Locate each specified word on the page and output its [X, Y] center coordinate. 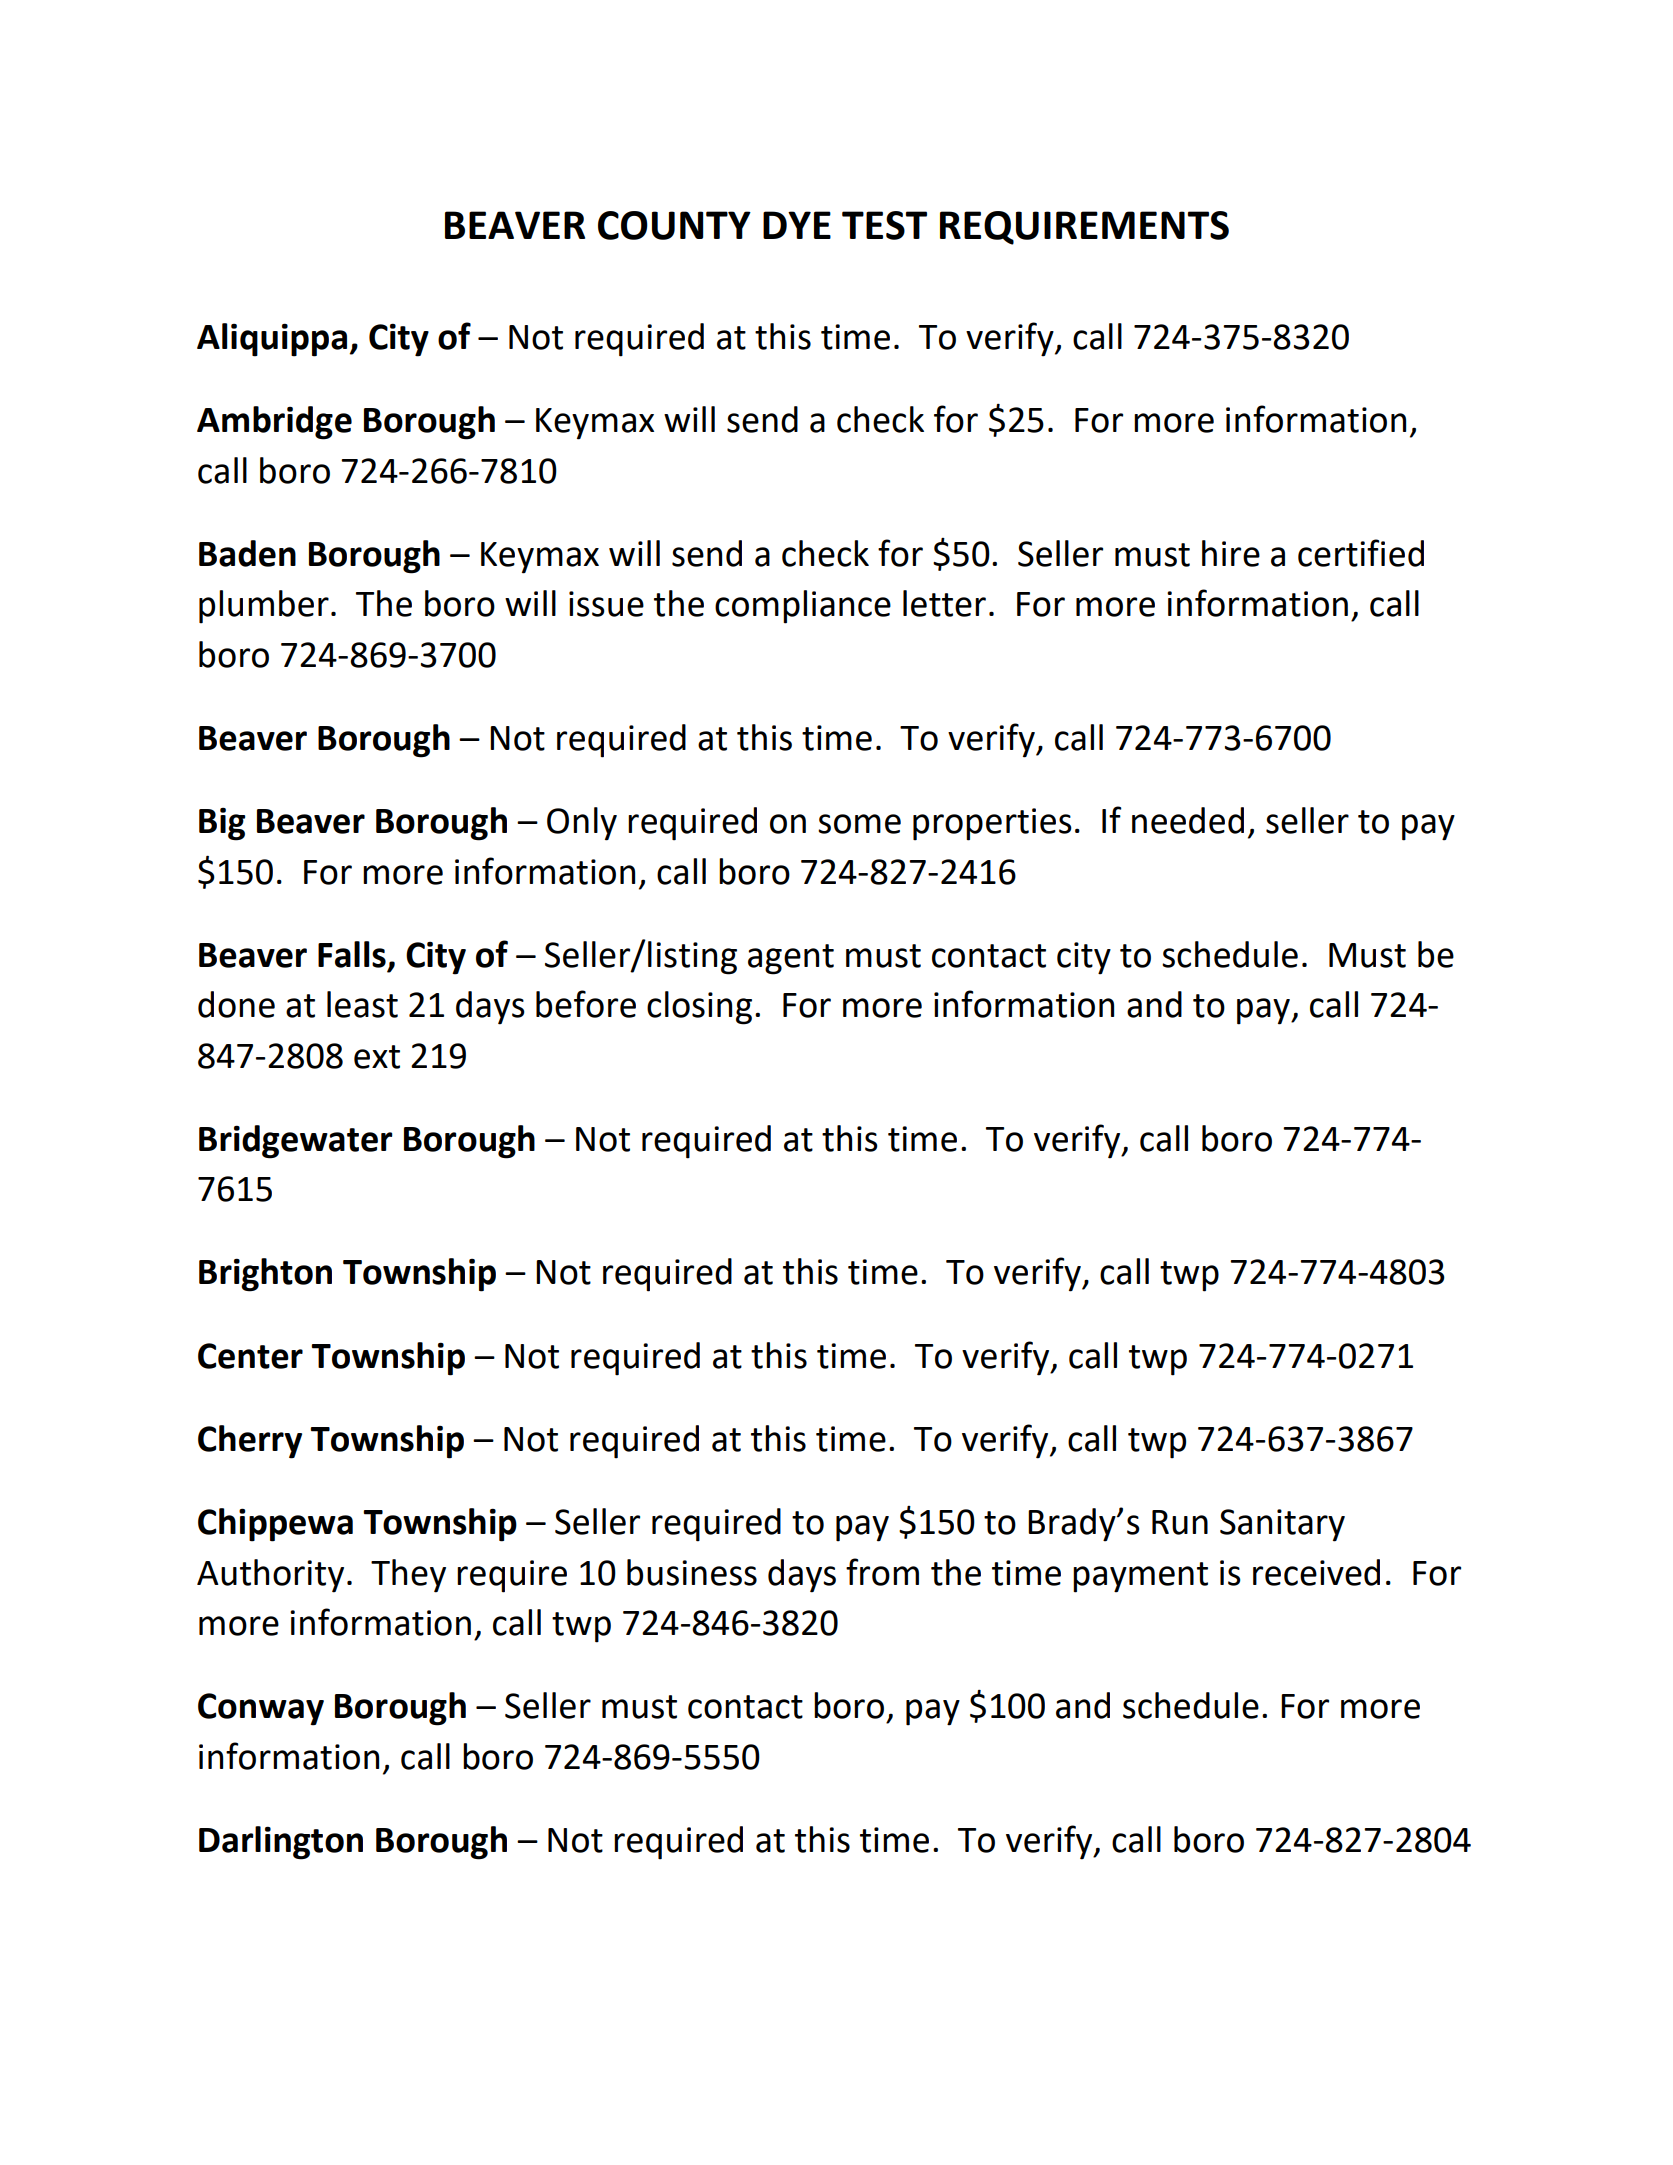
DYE [797, 225]
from [882, 1572]
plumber [264, 607]
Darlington [281, 1843]
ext [377, 1057]
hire [1231, 553]
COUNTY [674, 225]
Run [1180, 1522]
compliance [803, 607]
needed [1188, 820]
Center [250, 1356]
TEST [884, 225]
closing [699, 1008]
